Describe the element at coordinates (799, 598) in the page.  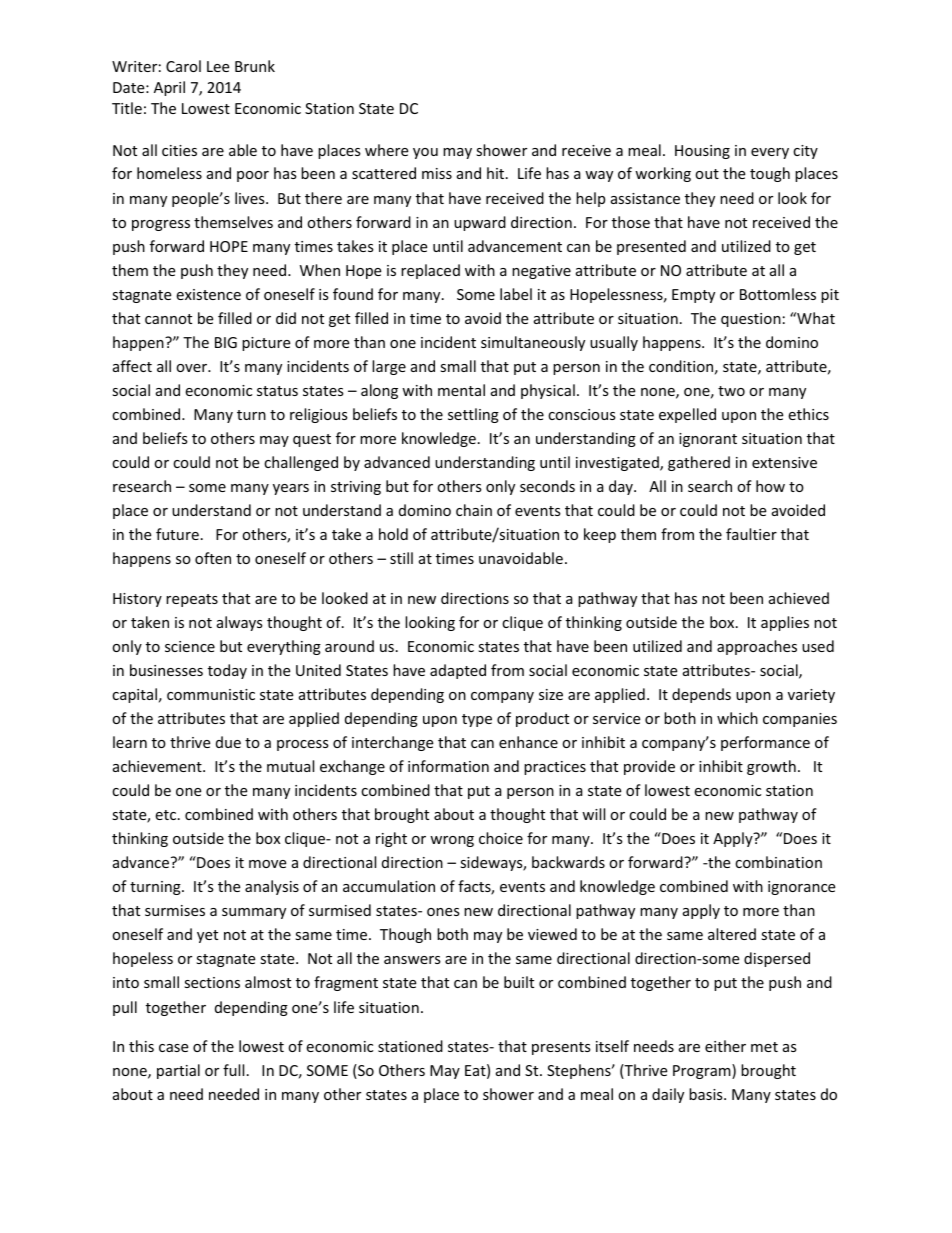
I see `achieved` at that location.
